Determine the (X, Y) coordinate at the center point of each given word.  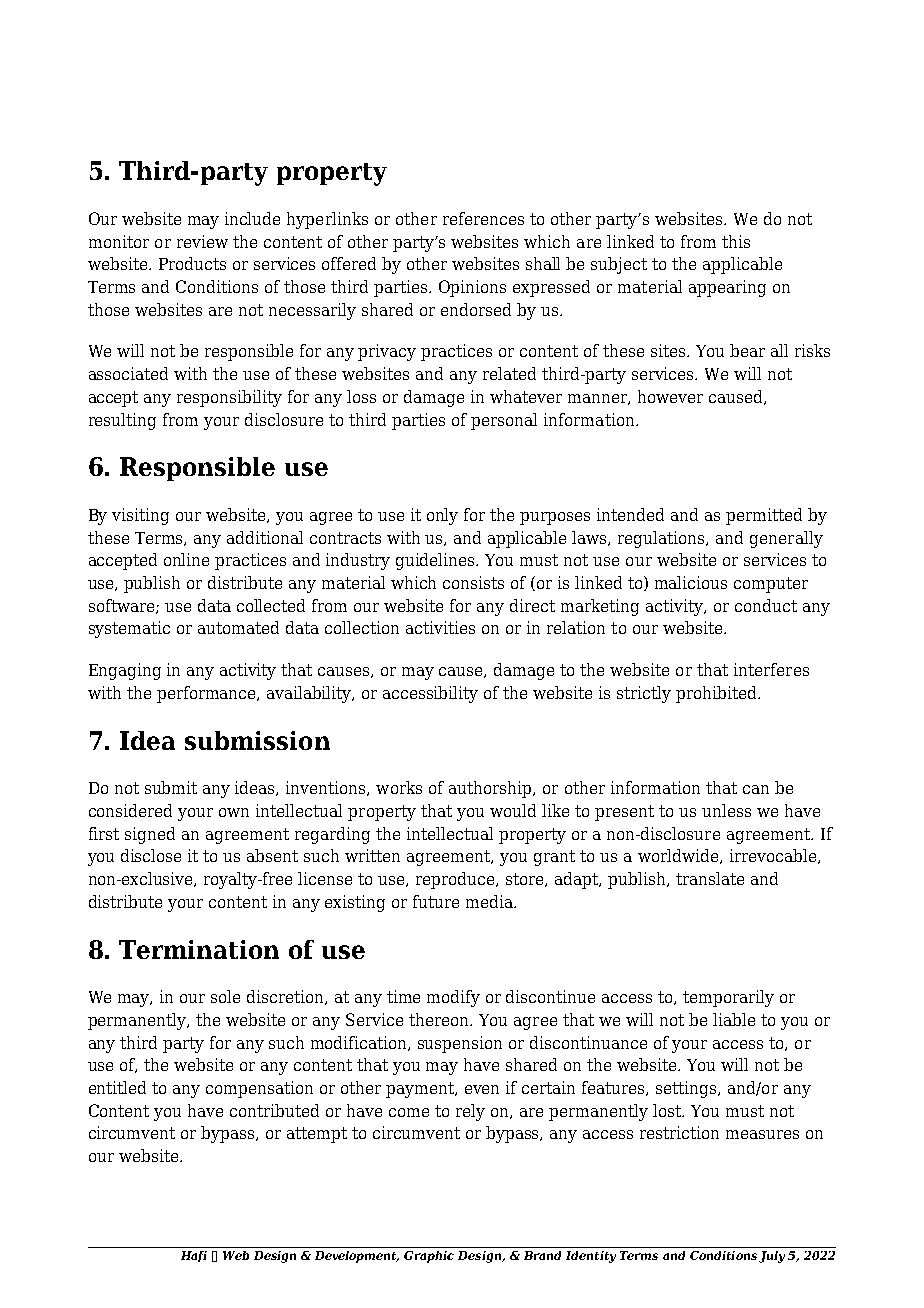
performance (208, 694)
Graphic (429, 1257)
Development (357, 1257)
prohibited (717, 694)
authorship (491, 789)
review (202, 241)
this (736, 241)
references (483, 218)
